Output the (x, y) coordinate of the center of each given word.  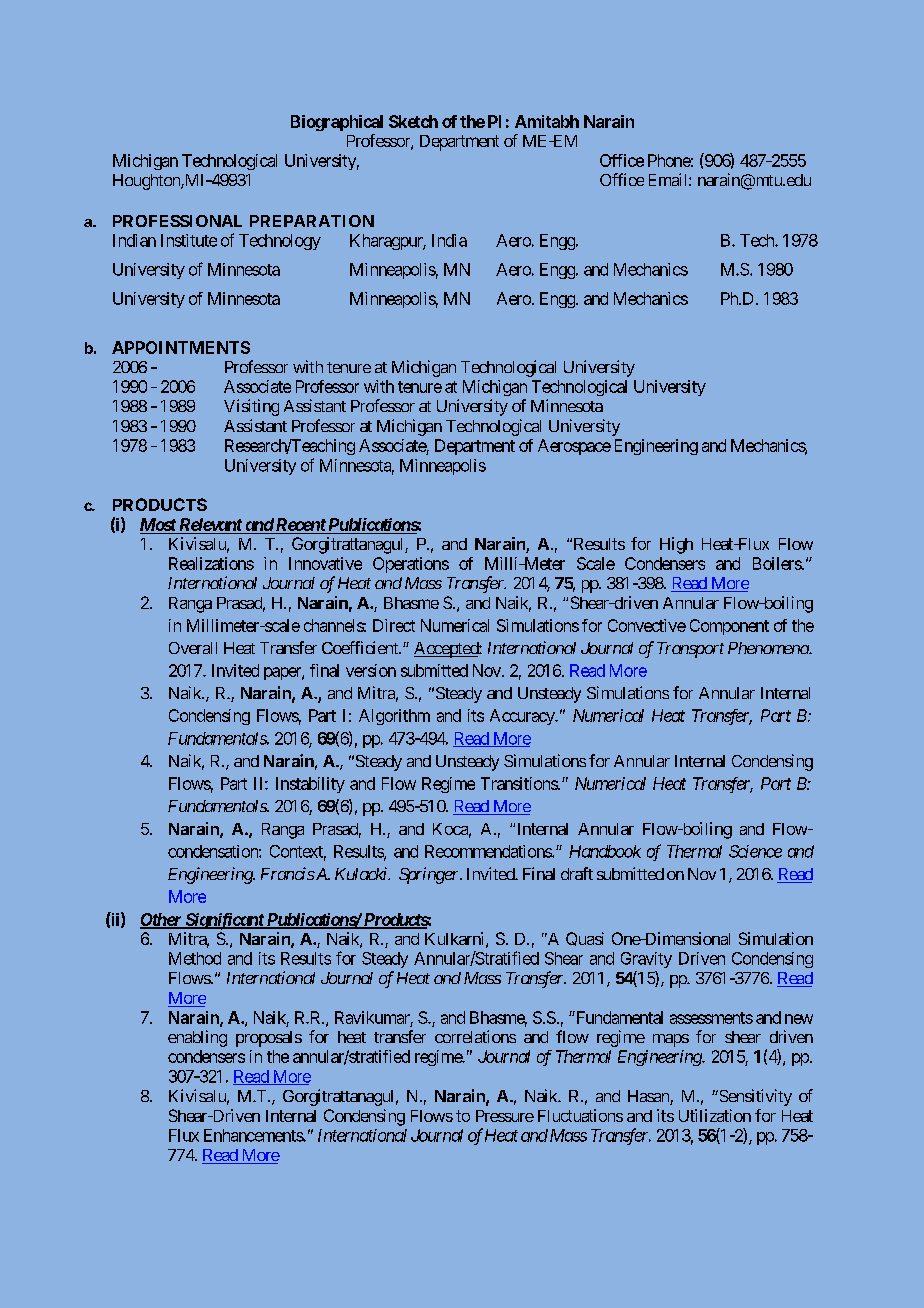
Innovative (325, 563)
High (676, 545)
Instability (310, 785)
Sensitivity (754, 1097)
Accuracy (523, 717)
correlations (475, 1036)
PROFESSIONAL (177, 221)
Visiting (251, 407)
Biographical (337, 123)
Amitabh (547, 121)
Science (755, 851)
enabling (197, 1038)
